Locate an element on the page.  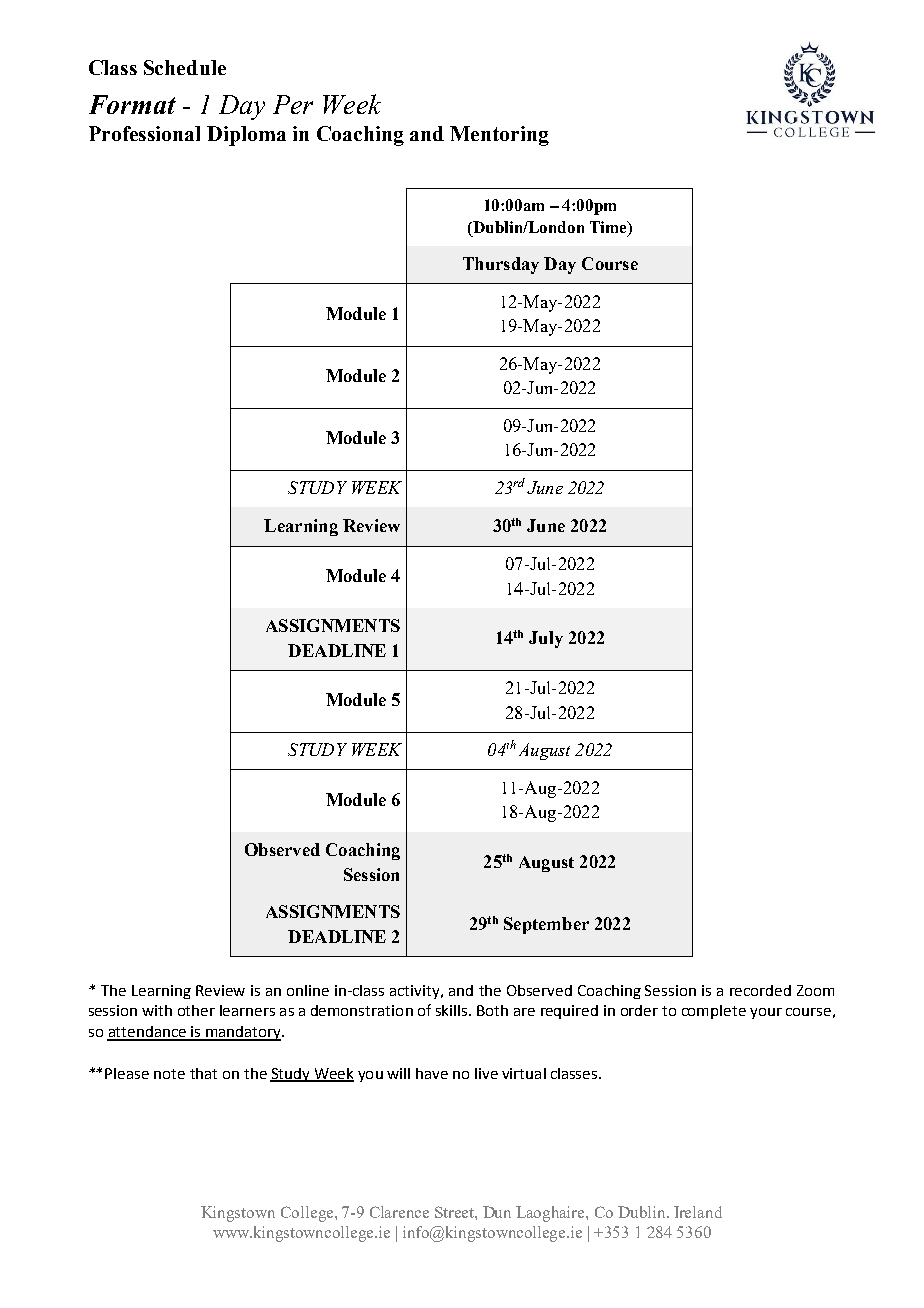
Mentoring is located at coordinates (499, 136).
